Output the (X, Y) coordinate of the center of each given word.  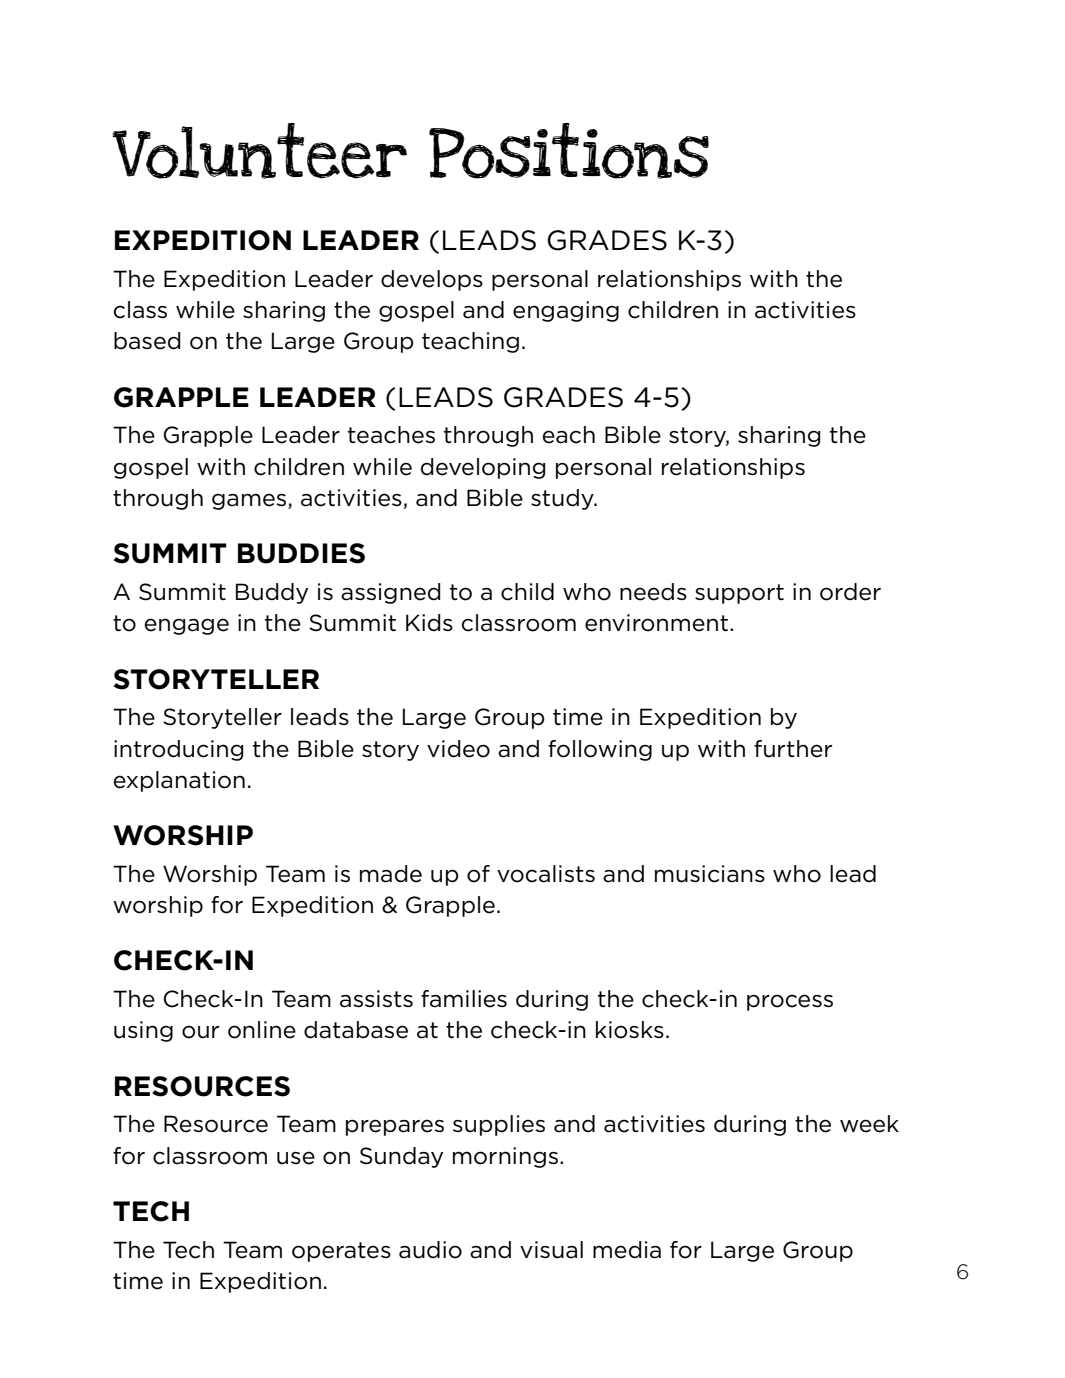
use (296, 1158)
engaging (566, 311)
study (563, 499)
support (739, 594)
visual (551, 1250)
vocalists (546, 874)
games (250, 501)
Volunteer (259, 151)
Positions (569, 151)
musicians (710, 874)
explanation (179, 781)
